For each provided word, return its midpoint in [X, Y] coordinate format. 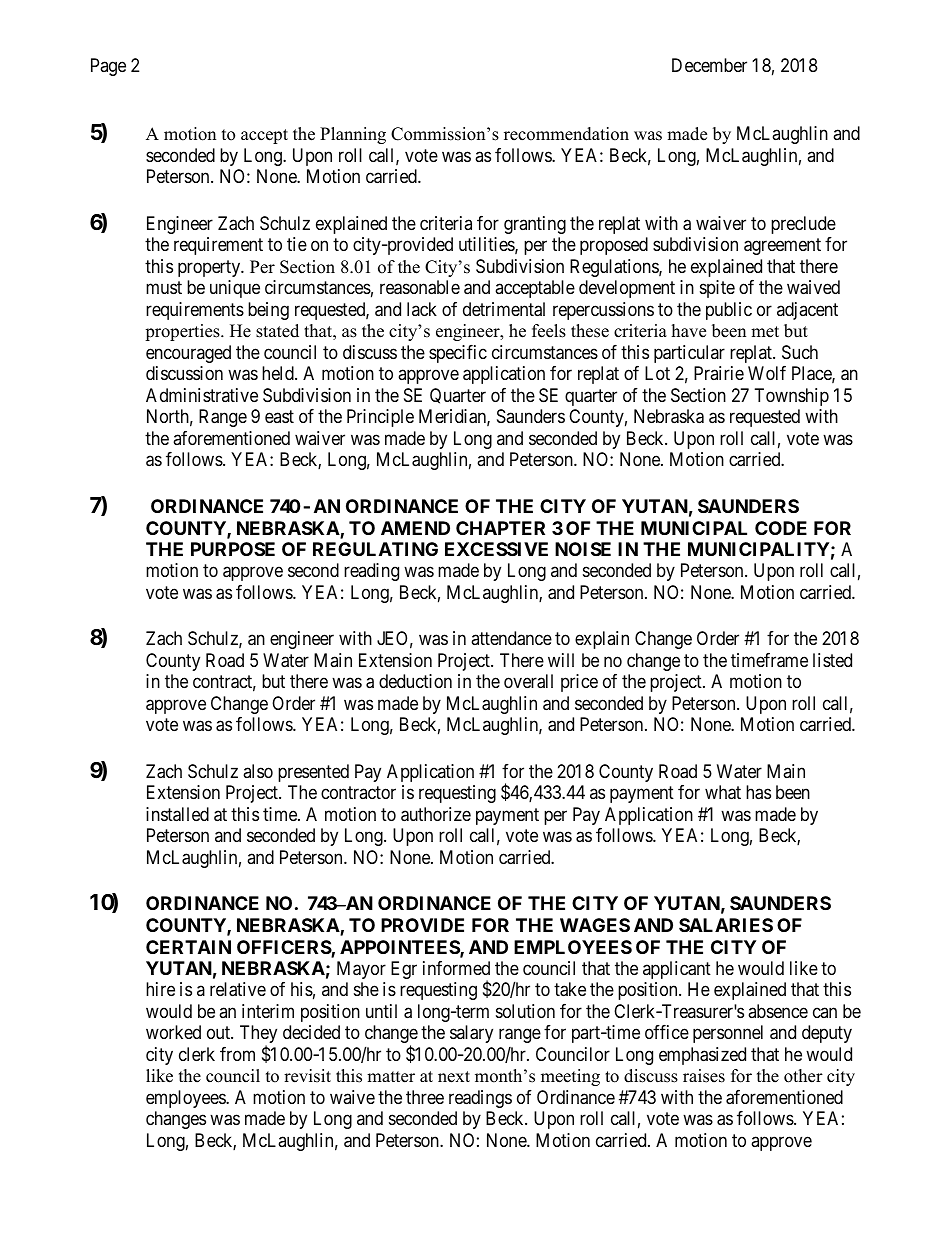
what [723, 792]
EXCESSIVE [496, 549]
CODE [781, 528]
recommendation [566, 134]
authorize [436, 814]
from [237, 1054]
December [709, 65]
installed [177, 814]
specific [458, 354]
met [765, 332]
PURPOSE [233, 549]
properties [183, 332]
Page [108, 67]
